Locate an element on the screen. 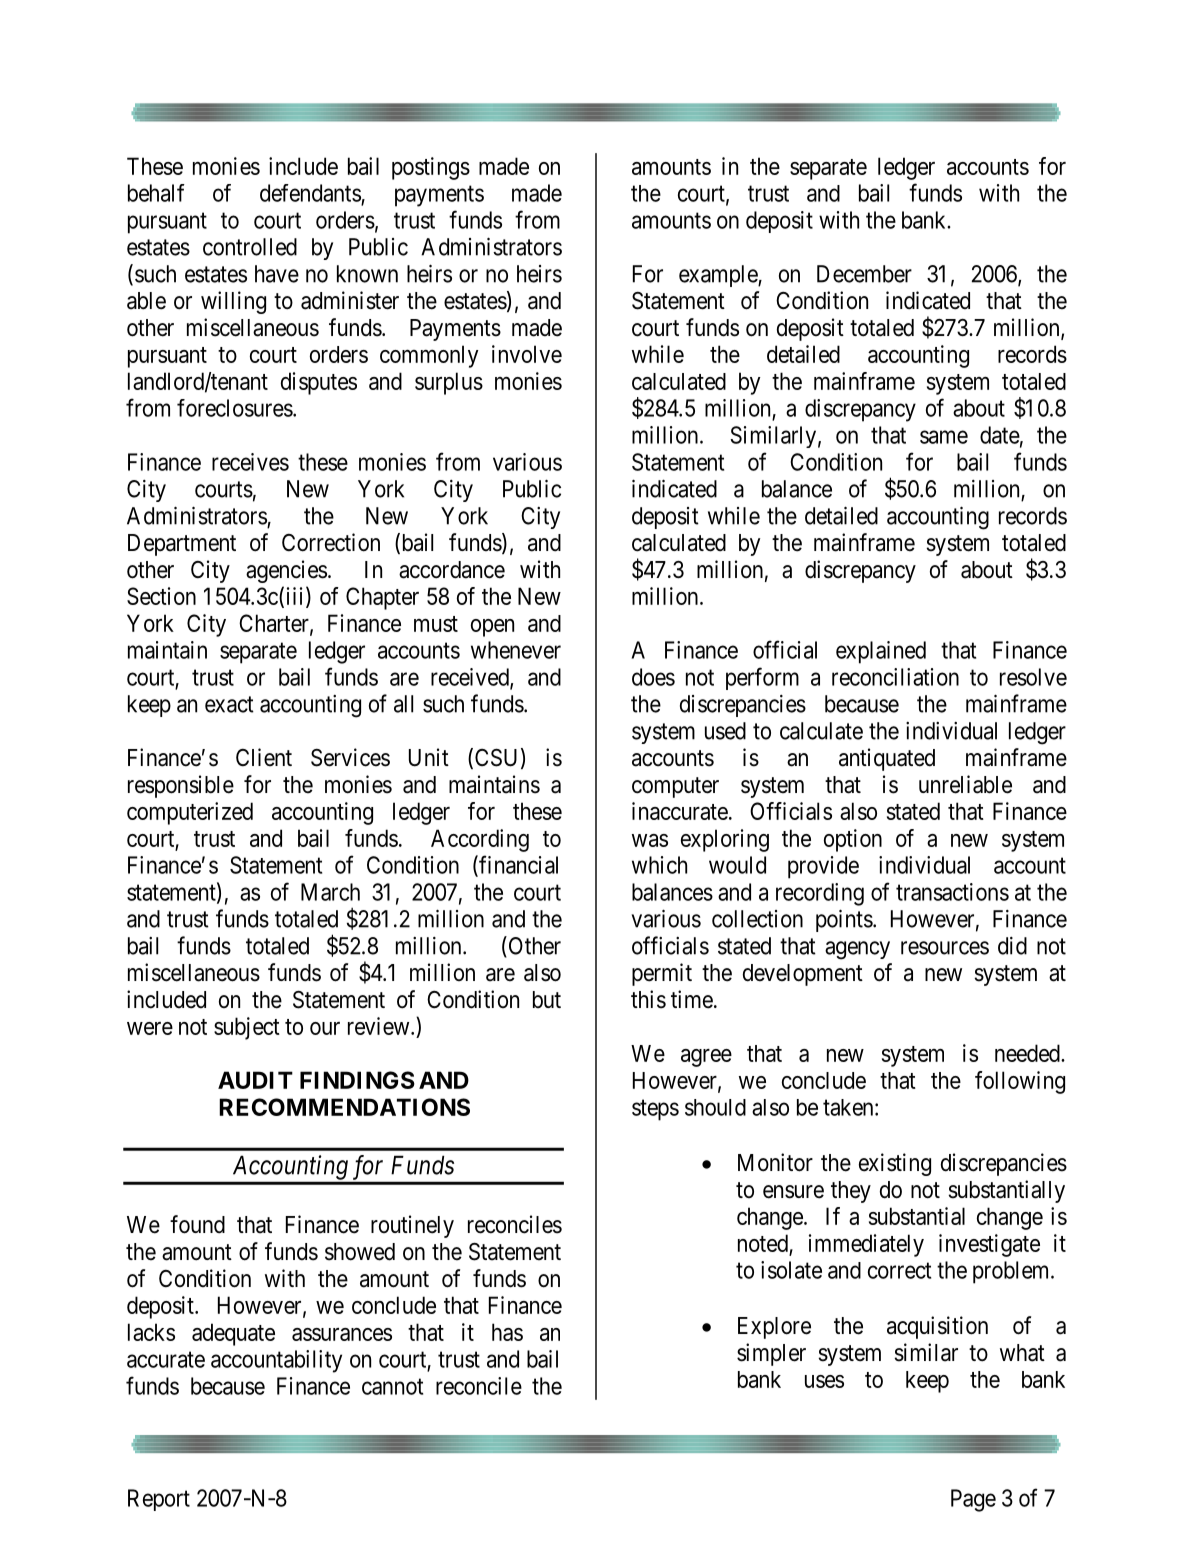  agencies is located at coordinates (286, 571).
